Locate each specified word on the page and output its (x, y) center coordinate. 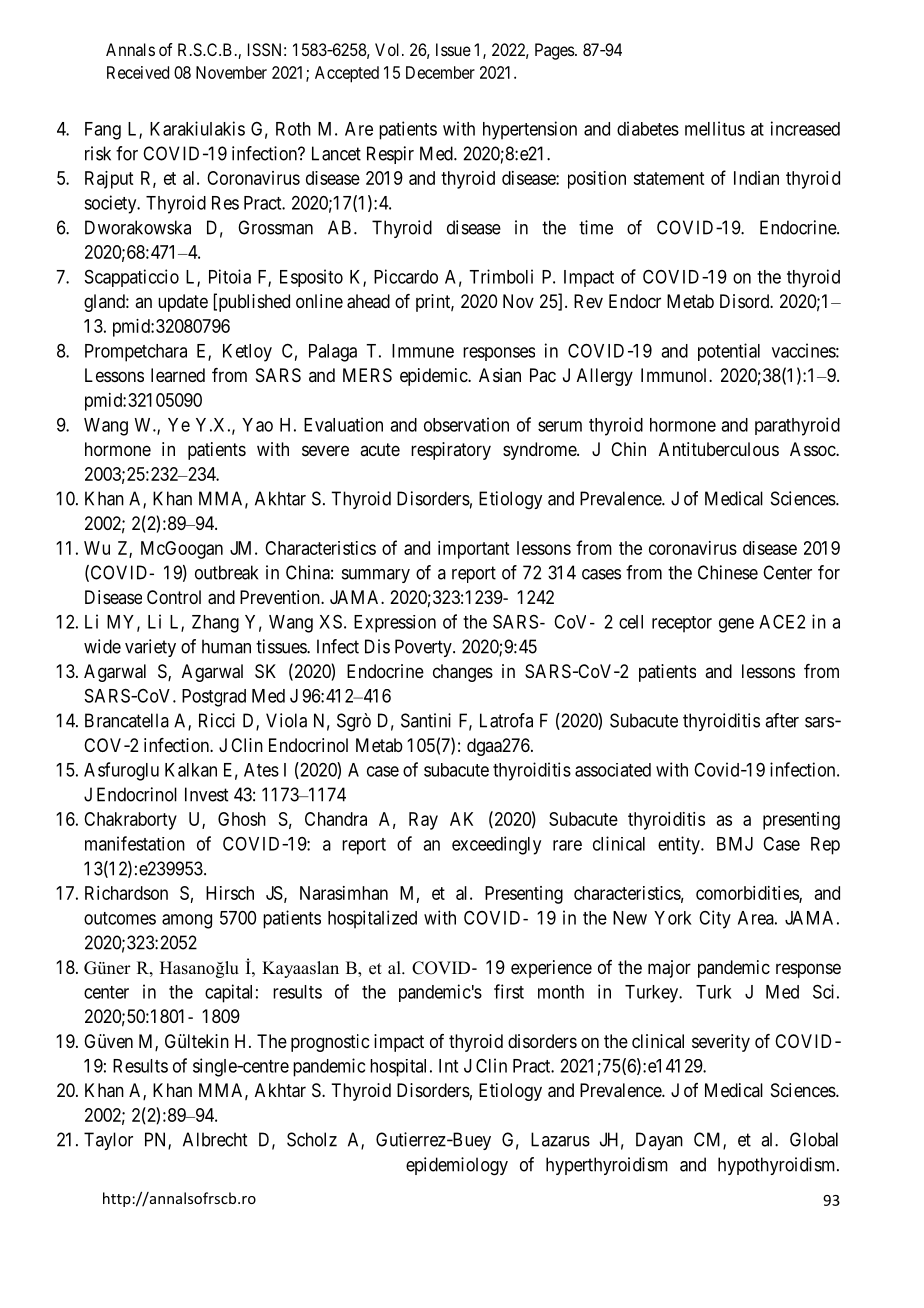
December (440, 72)
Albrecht (215, 1139)
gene (736, 625)
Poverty (424, 648)
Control (174, 597)
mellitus (715, 128)
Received (138, 72)
